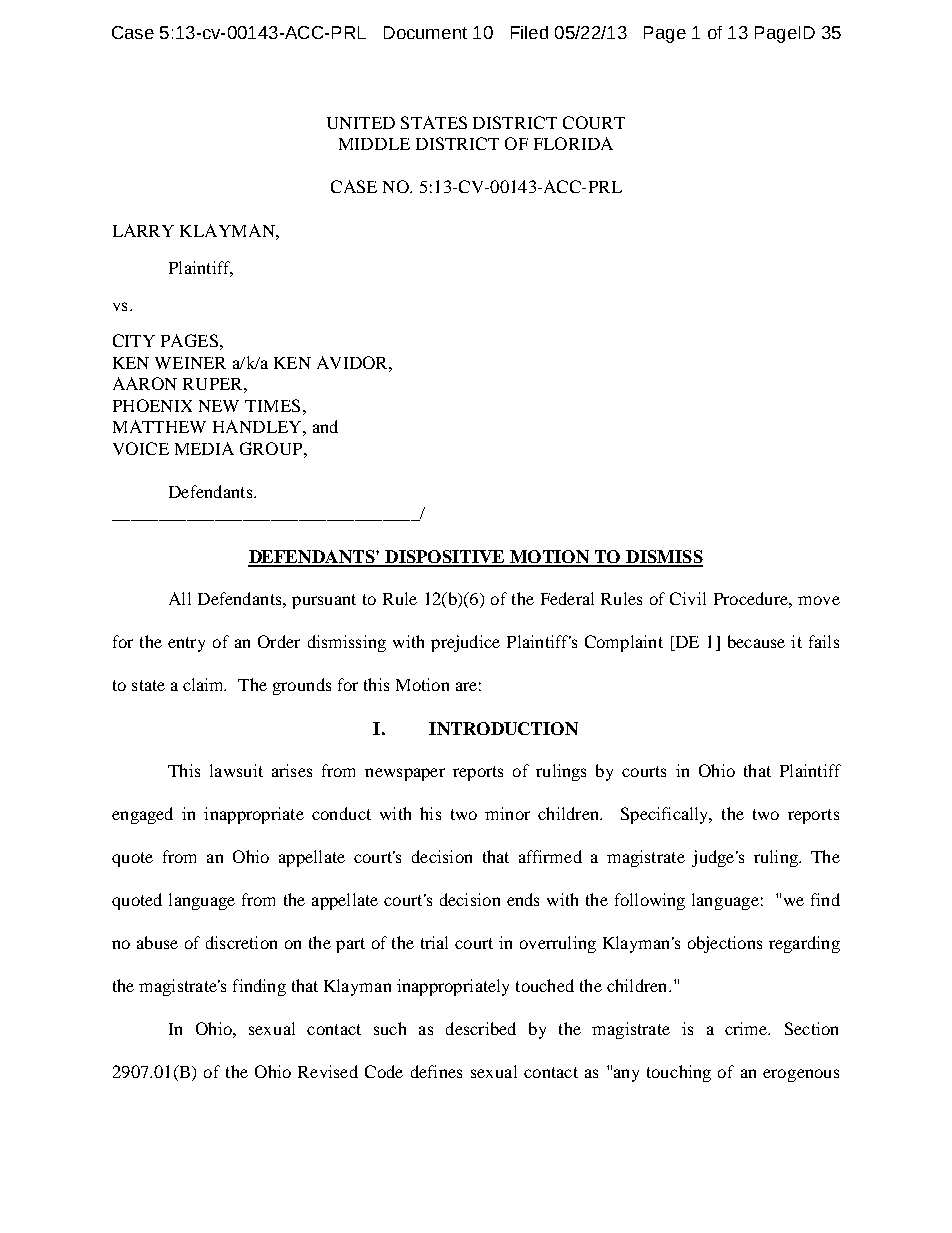 Image resolution: width=952 pixels, height=1233 pixels. Describe the element at coordinates (374, 144) in the screenshot. I see `MIDDLE` at that location.
